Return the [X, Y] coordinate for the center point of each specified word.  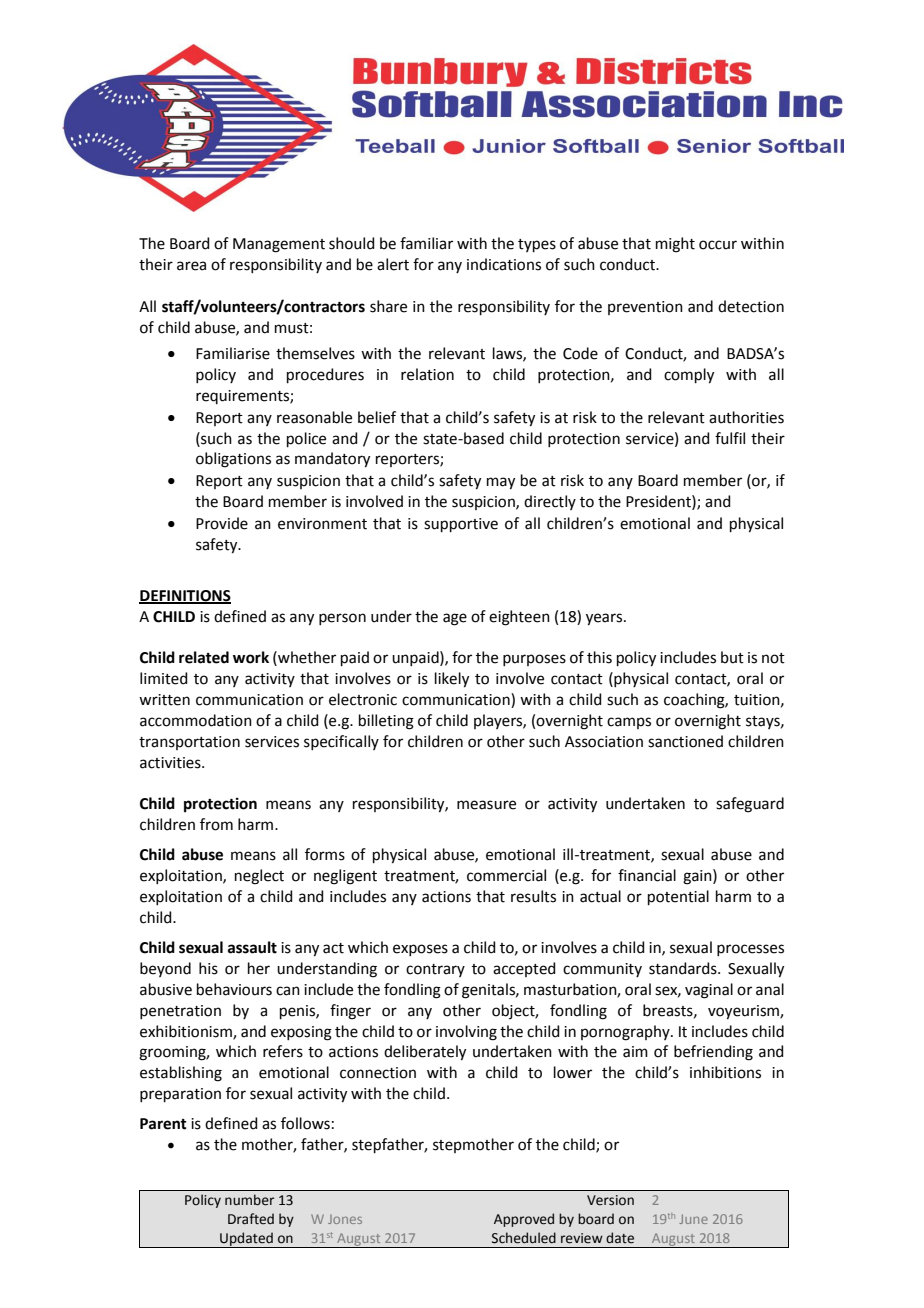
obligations [233, 460]
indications [504, 264]
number [249, 1200]
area [191, 266]
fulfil [730, 438]
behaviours [234, 989]
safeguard [750, 805]
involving [466, 1033]
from [216, 824]
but [732, 657]
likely [452, 680]
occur [718, 245]
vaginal [709, 991]
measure [486, 805]
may [501, 483]
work [251, 657]
